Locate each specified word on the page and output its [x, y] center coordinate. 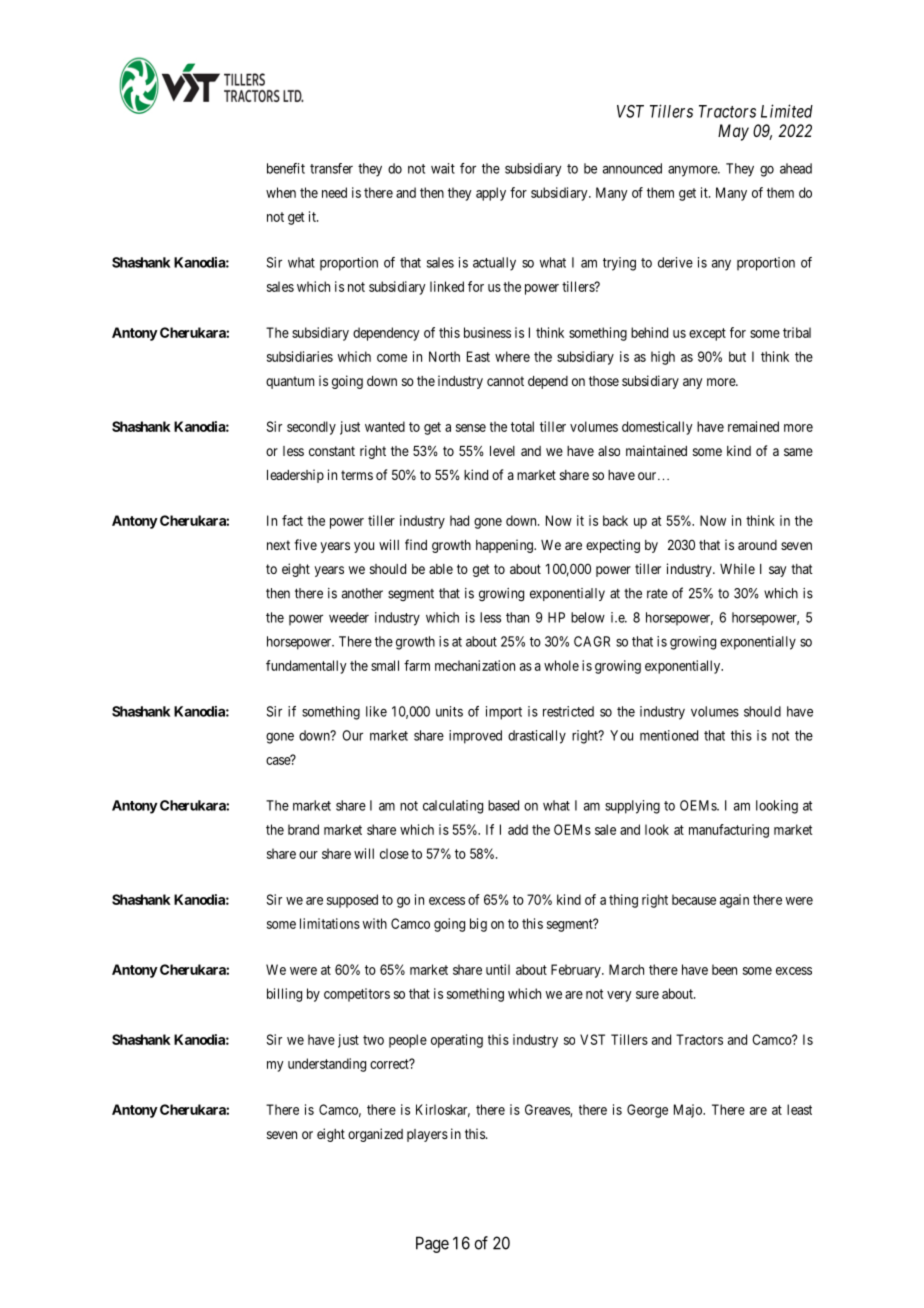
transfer [331, 168]
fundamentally [306, 667]
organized [375, 1135]
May [733, 132]
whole [561, 665]
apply [491, 194]
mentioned [669, 735]
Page [432, 1244]
